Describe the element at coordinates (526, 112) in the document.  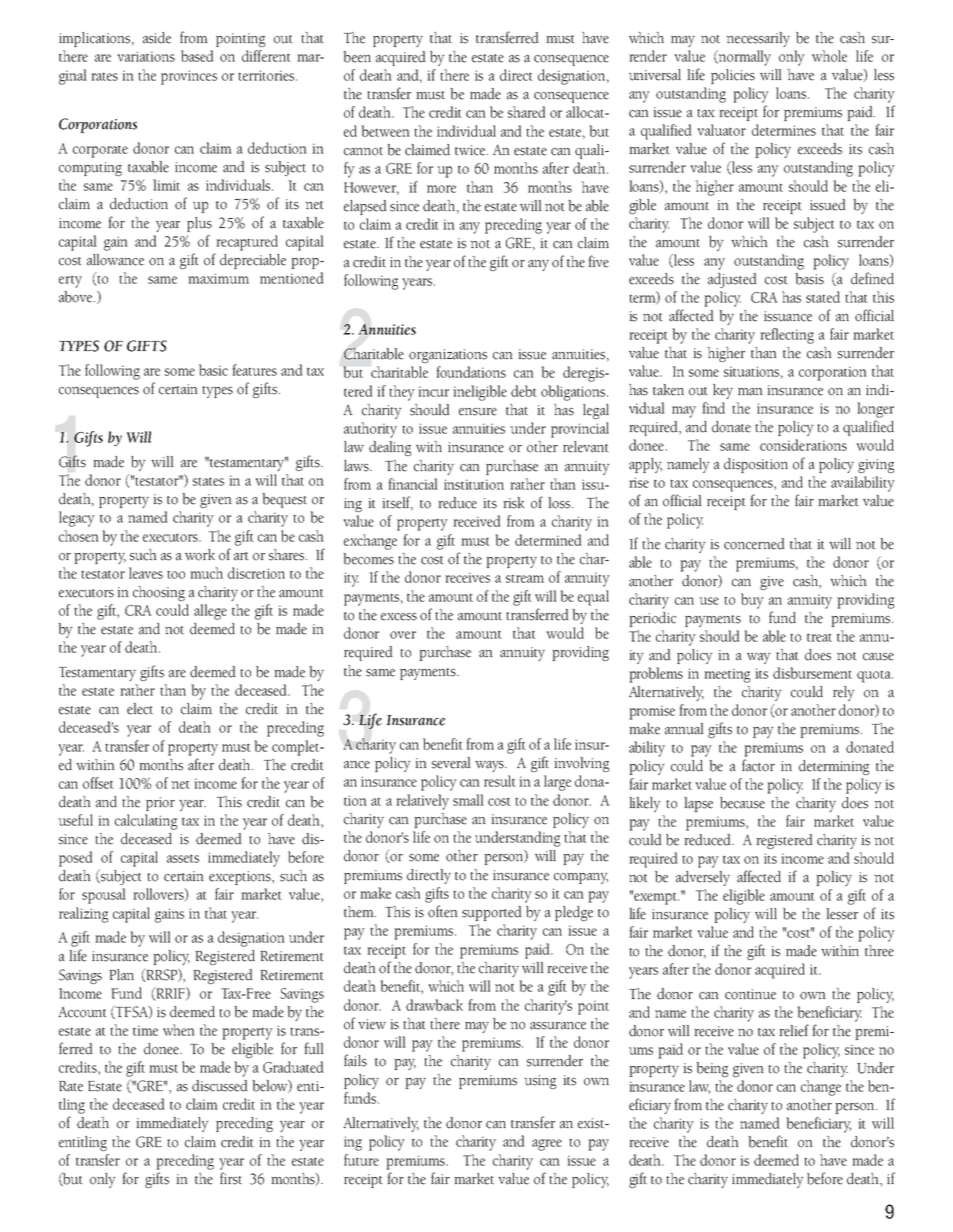
I see `shared` at that location.
